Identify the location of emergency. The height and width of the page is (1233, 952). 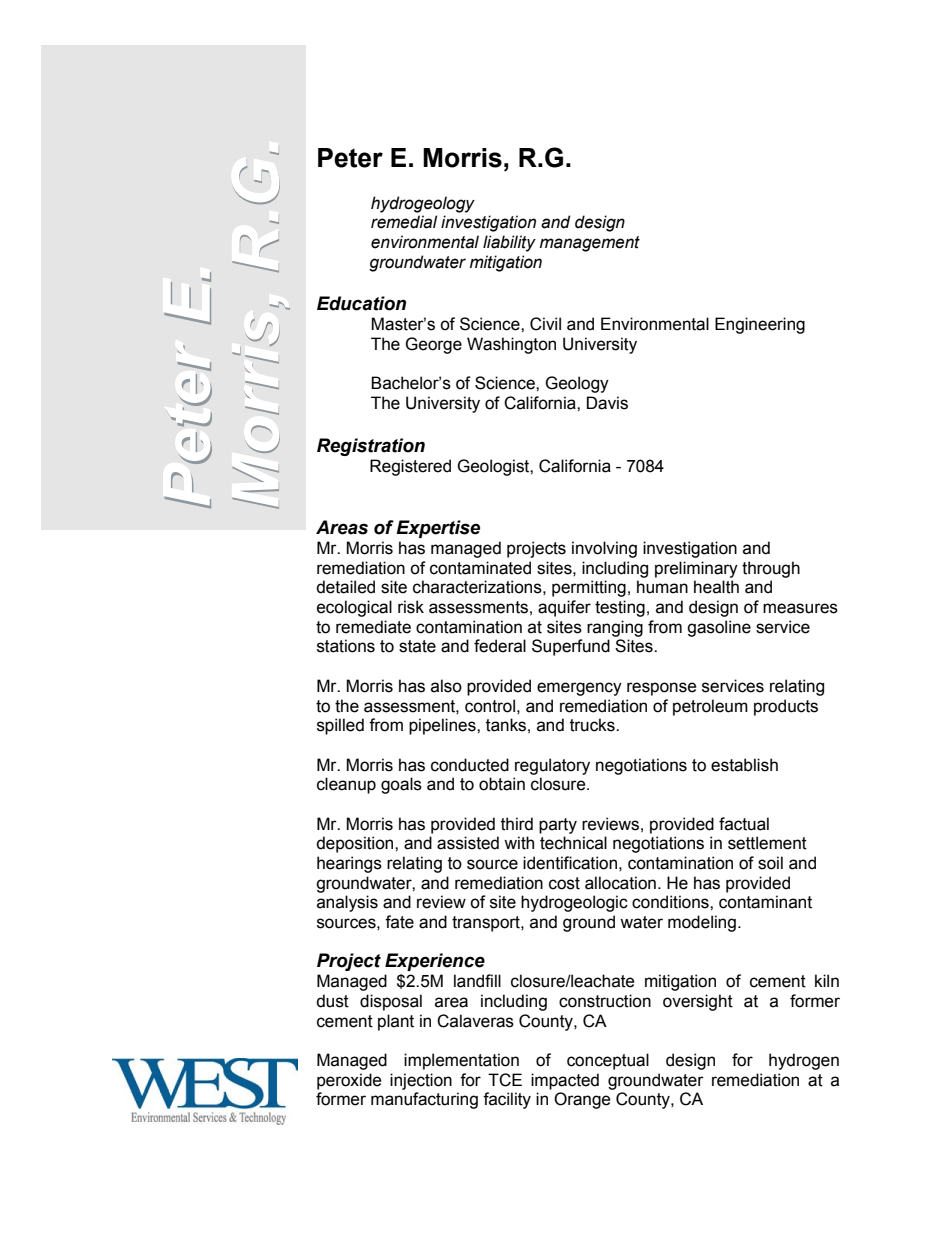
(579, 689).
